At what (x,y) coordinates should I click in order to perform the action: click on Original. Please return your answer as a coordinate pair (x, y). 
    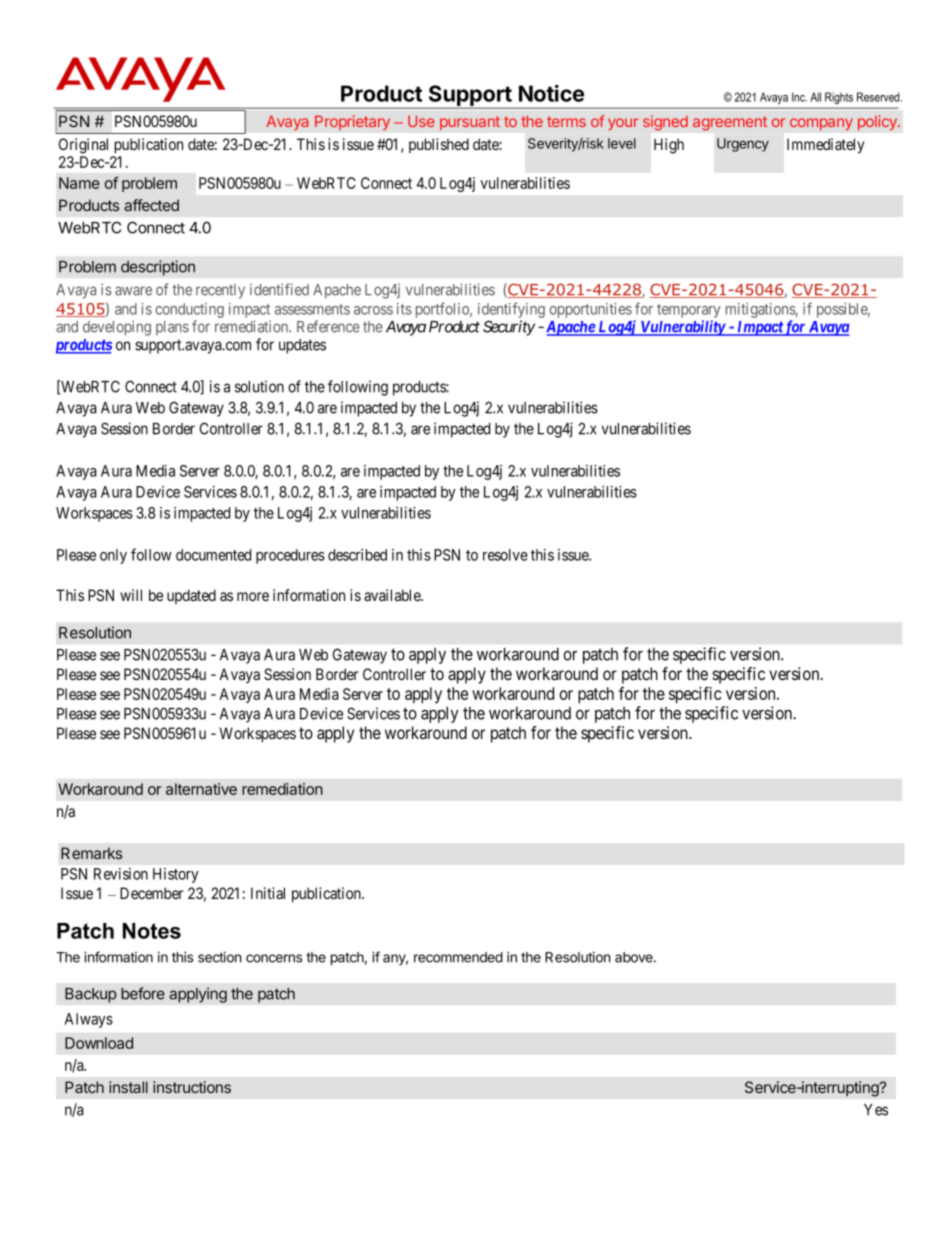
    Looking at the image, I should click on (83, 146).
